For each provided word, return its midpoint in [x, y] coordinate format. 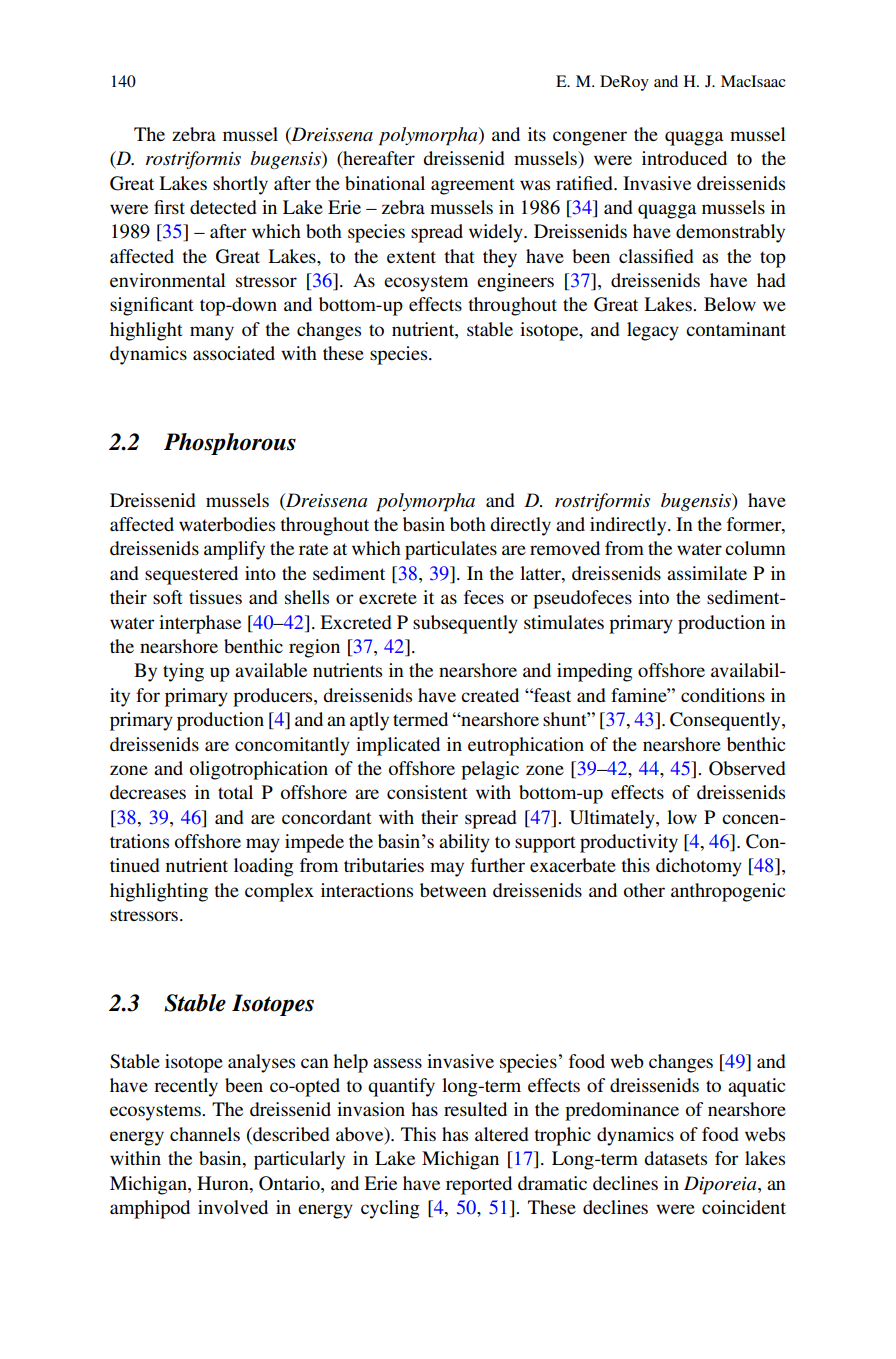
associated [234, 353]
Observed [747, 768]
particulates [451, 550]
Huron [224, 1183]
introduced [684, 158]
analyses [261, 1063]
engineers [515, 282]
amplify [234, 550]
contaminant [736, 329]
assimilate [707, 573]
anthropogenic [728, 892]
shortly [240, 185]
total [235, 792]
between [453, 890]
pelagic [490, 770]
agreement [473, 186]
